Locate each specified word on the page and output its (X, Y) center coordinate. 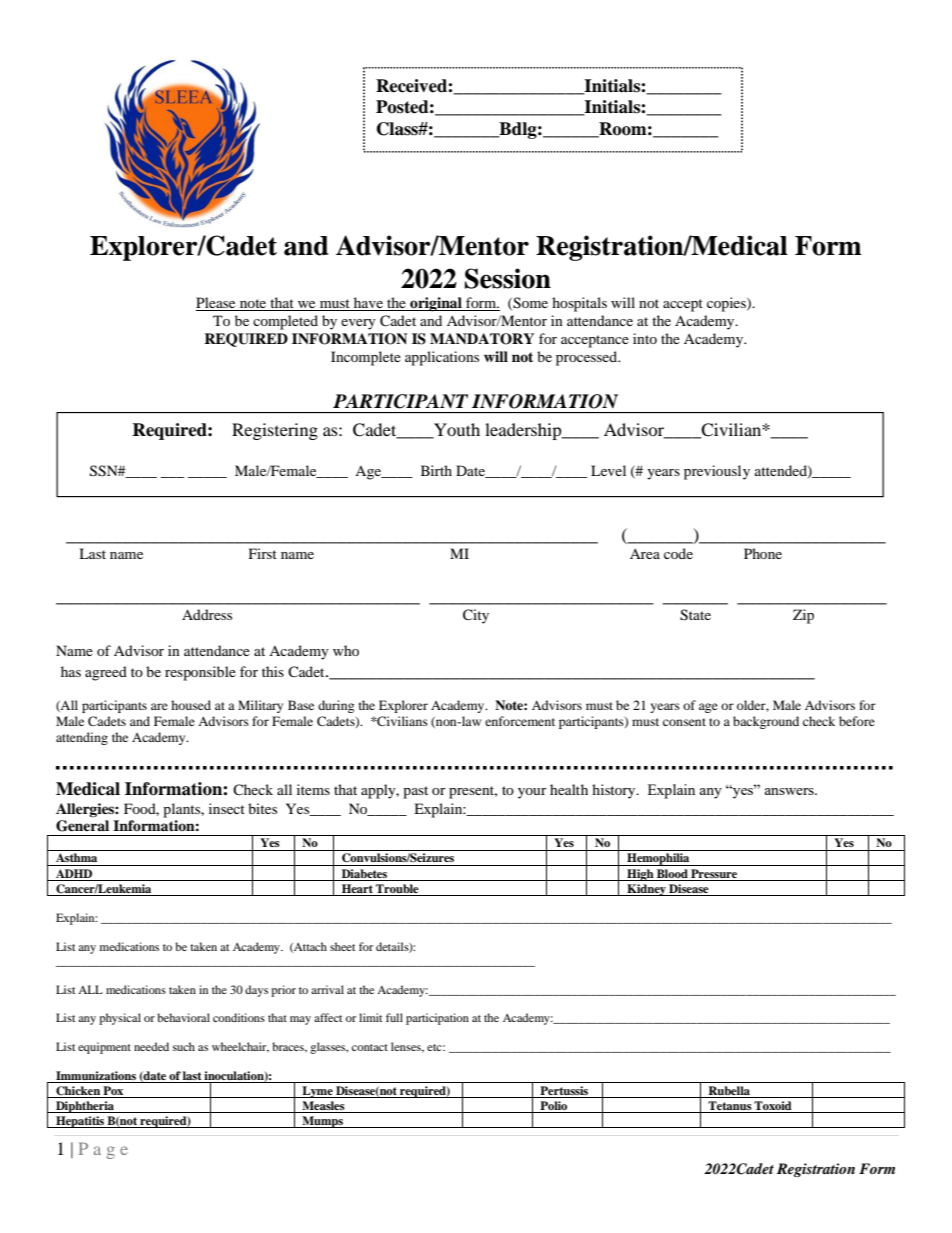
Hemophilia (658, 859)
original (436, 304)
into (645, 338)
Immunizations (96, 1075)
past (415, 792)
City (476, 616)
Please (217, 304)
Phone (763, 553)
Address (207, 614)
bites (262, 808)
